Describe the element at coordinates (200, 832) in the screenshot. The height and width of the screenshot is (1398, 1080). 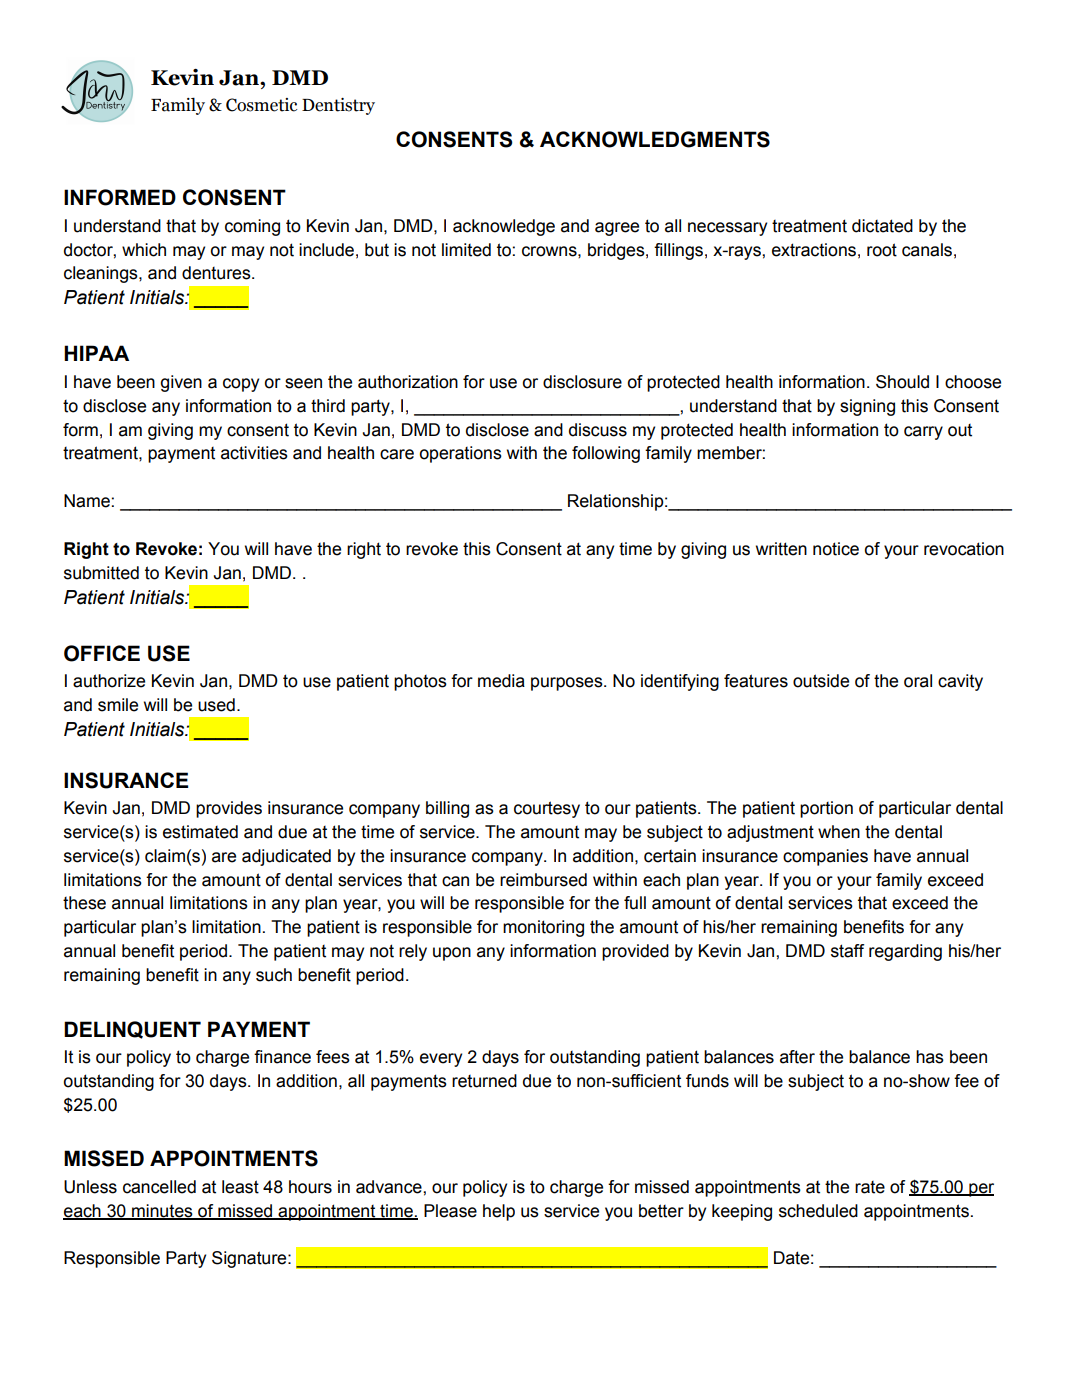
I see `estimated` at that location.
